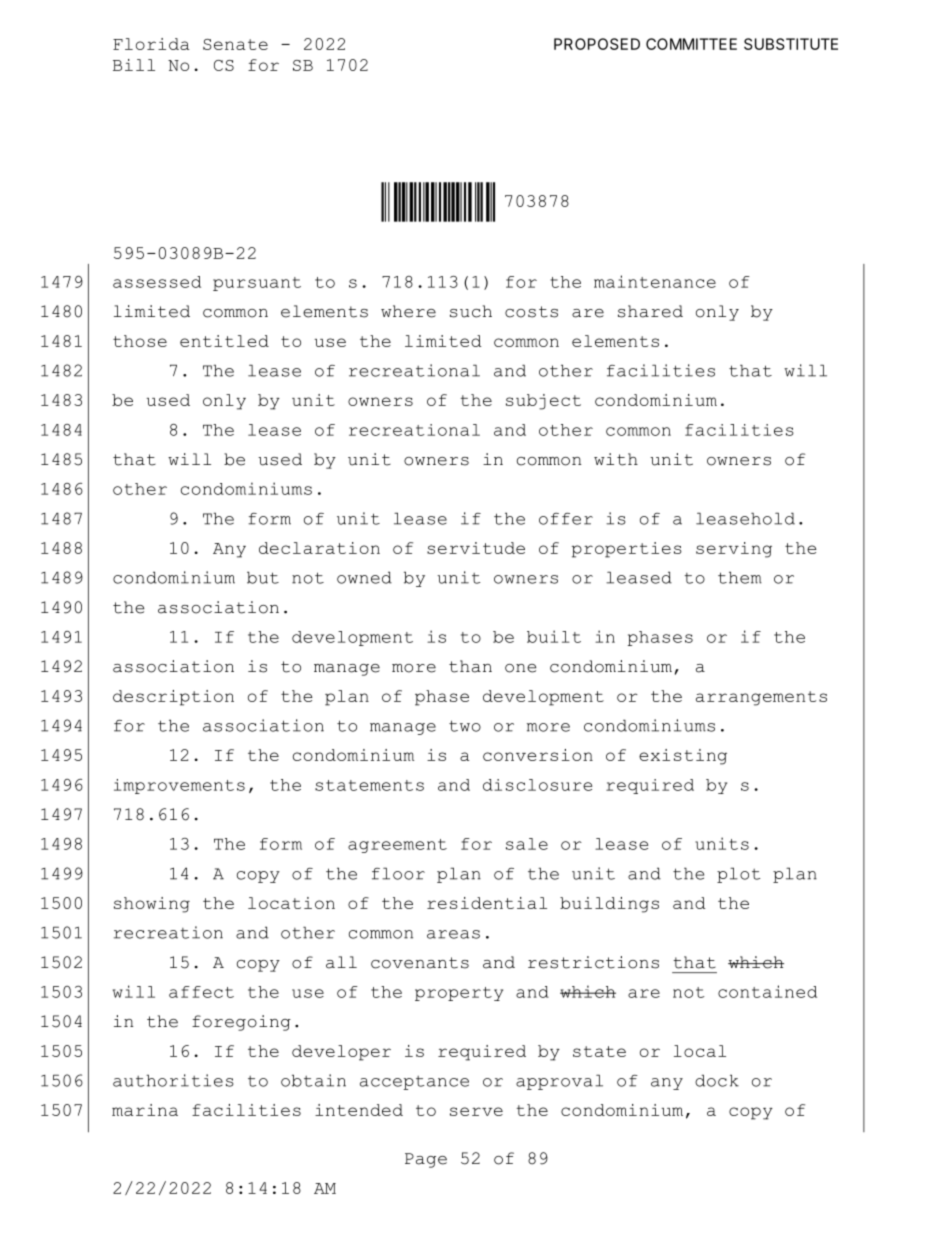 The image size is (952, 1233). I want to click on but, so click(263, 577).
